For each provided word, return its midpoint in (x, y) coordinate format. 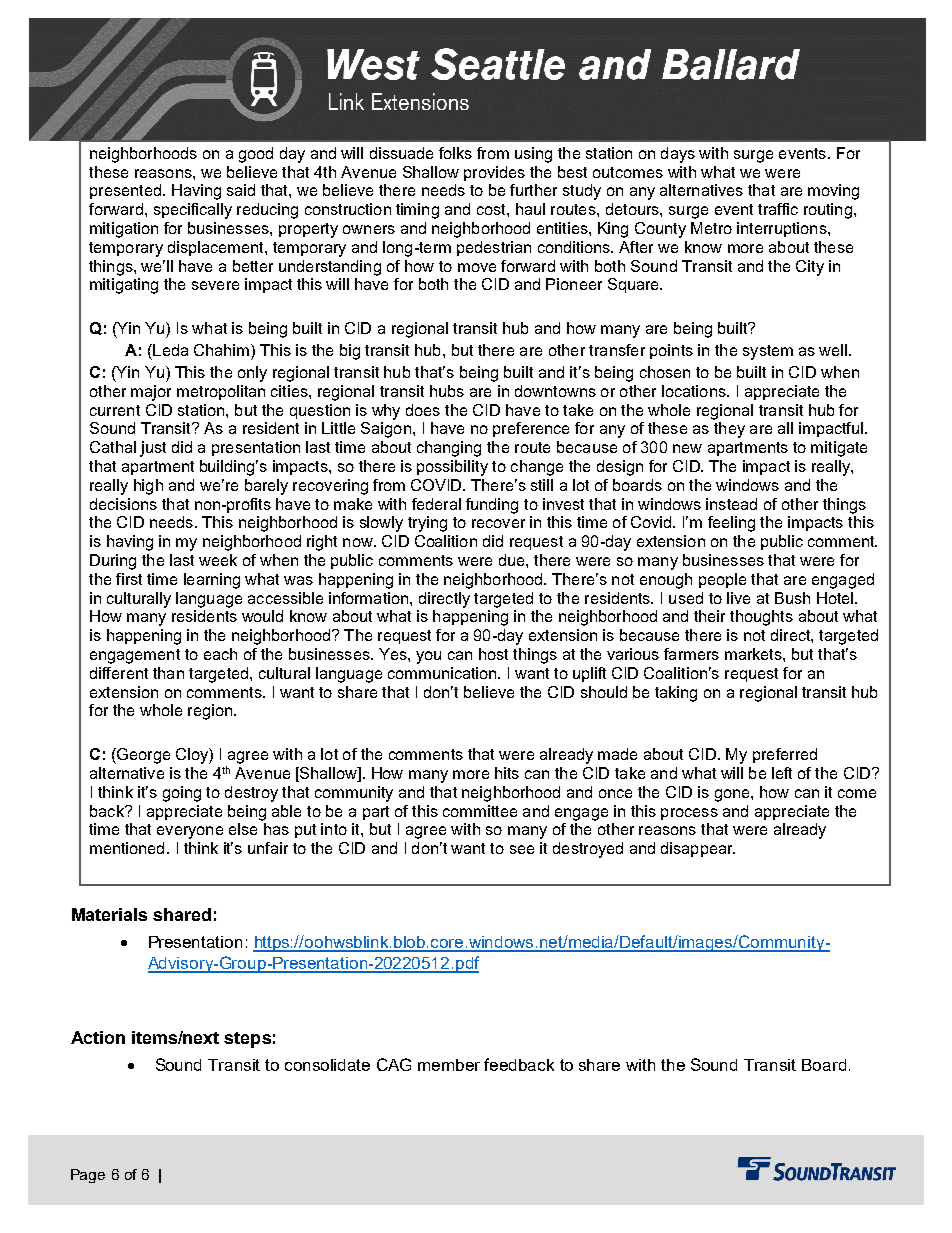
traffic (778, 209)
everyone (190, 832)
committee (480, 811)
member (449, 1065)
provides (494, 173)
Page (88, 1176)
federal (436, 504)
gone (733, 795)
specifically (193, 211)
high (148, 487)
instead (731, 504)
